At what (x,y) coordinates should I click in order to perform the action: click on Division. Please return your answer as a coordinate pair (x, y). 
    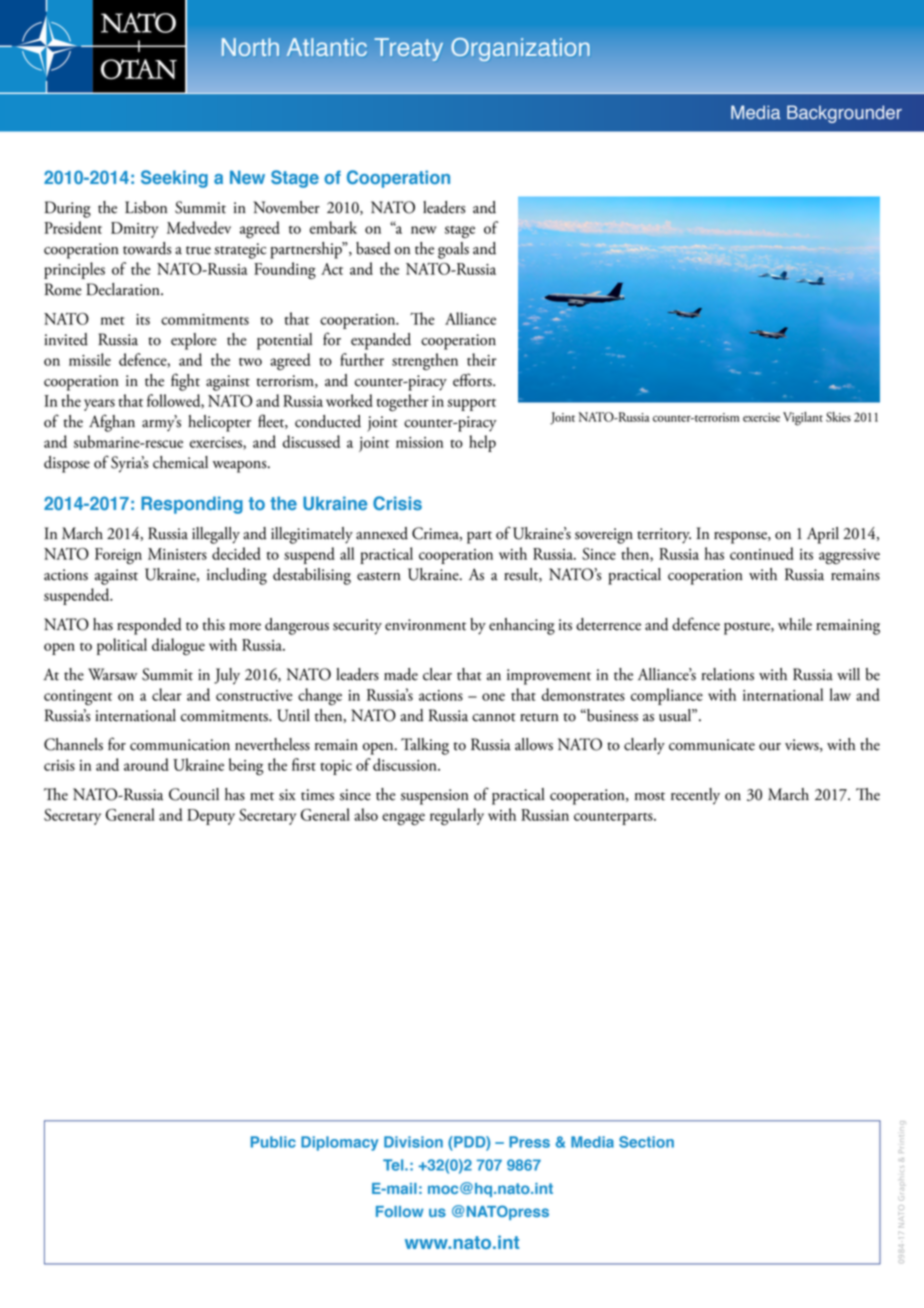
    Looking at the image, I should click on (413, 1142).
